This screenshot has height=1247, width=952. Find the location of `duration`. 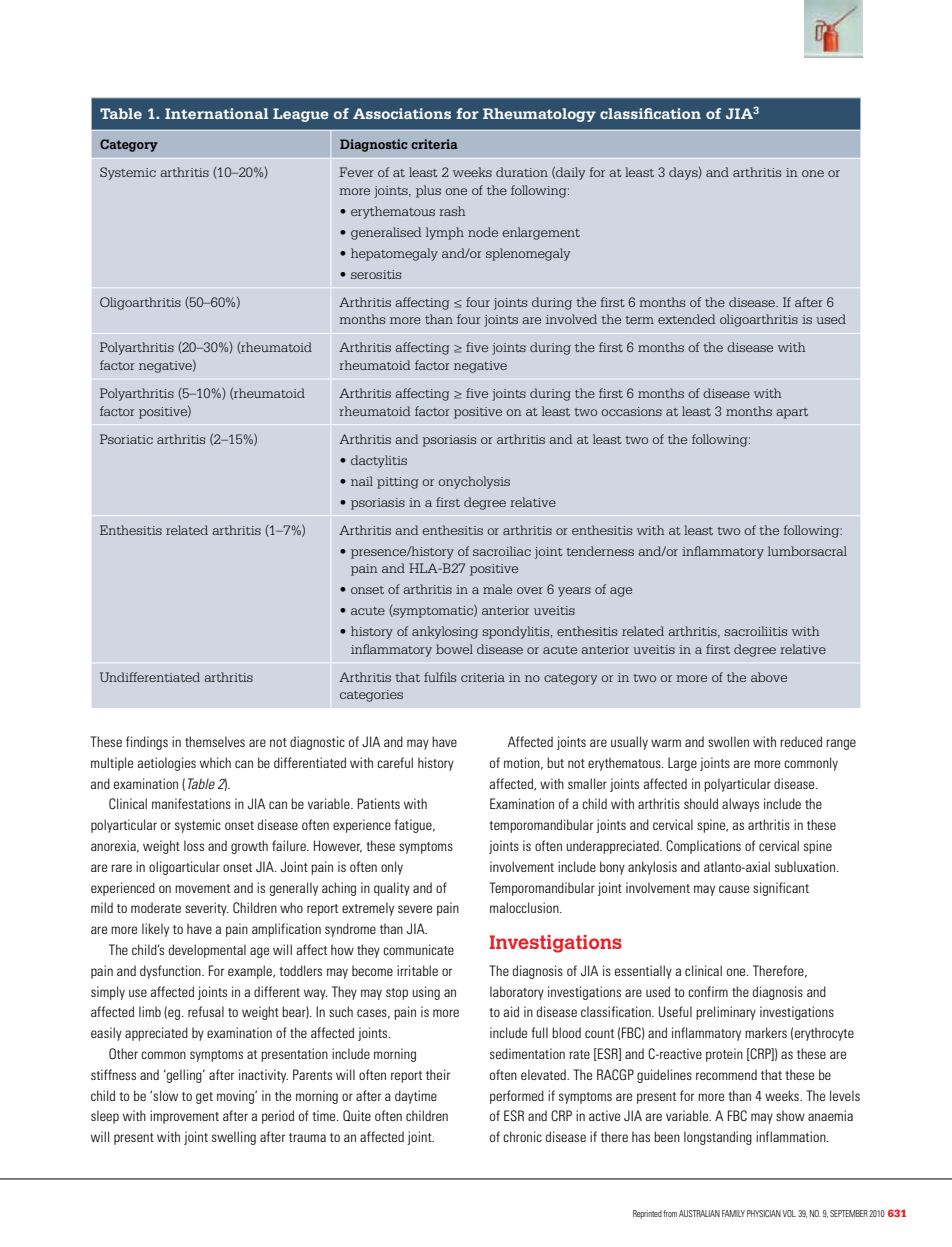

duration is located at coordinates (522, 172).
